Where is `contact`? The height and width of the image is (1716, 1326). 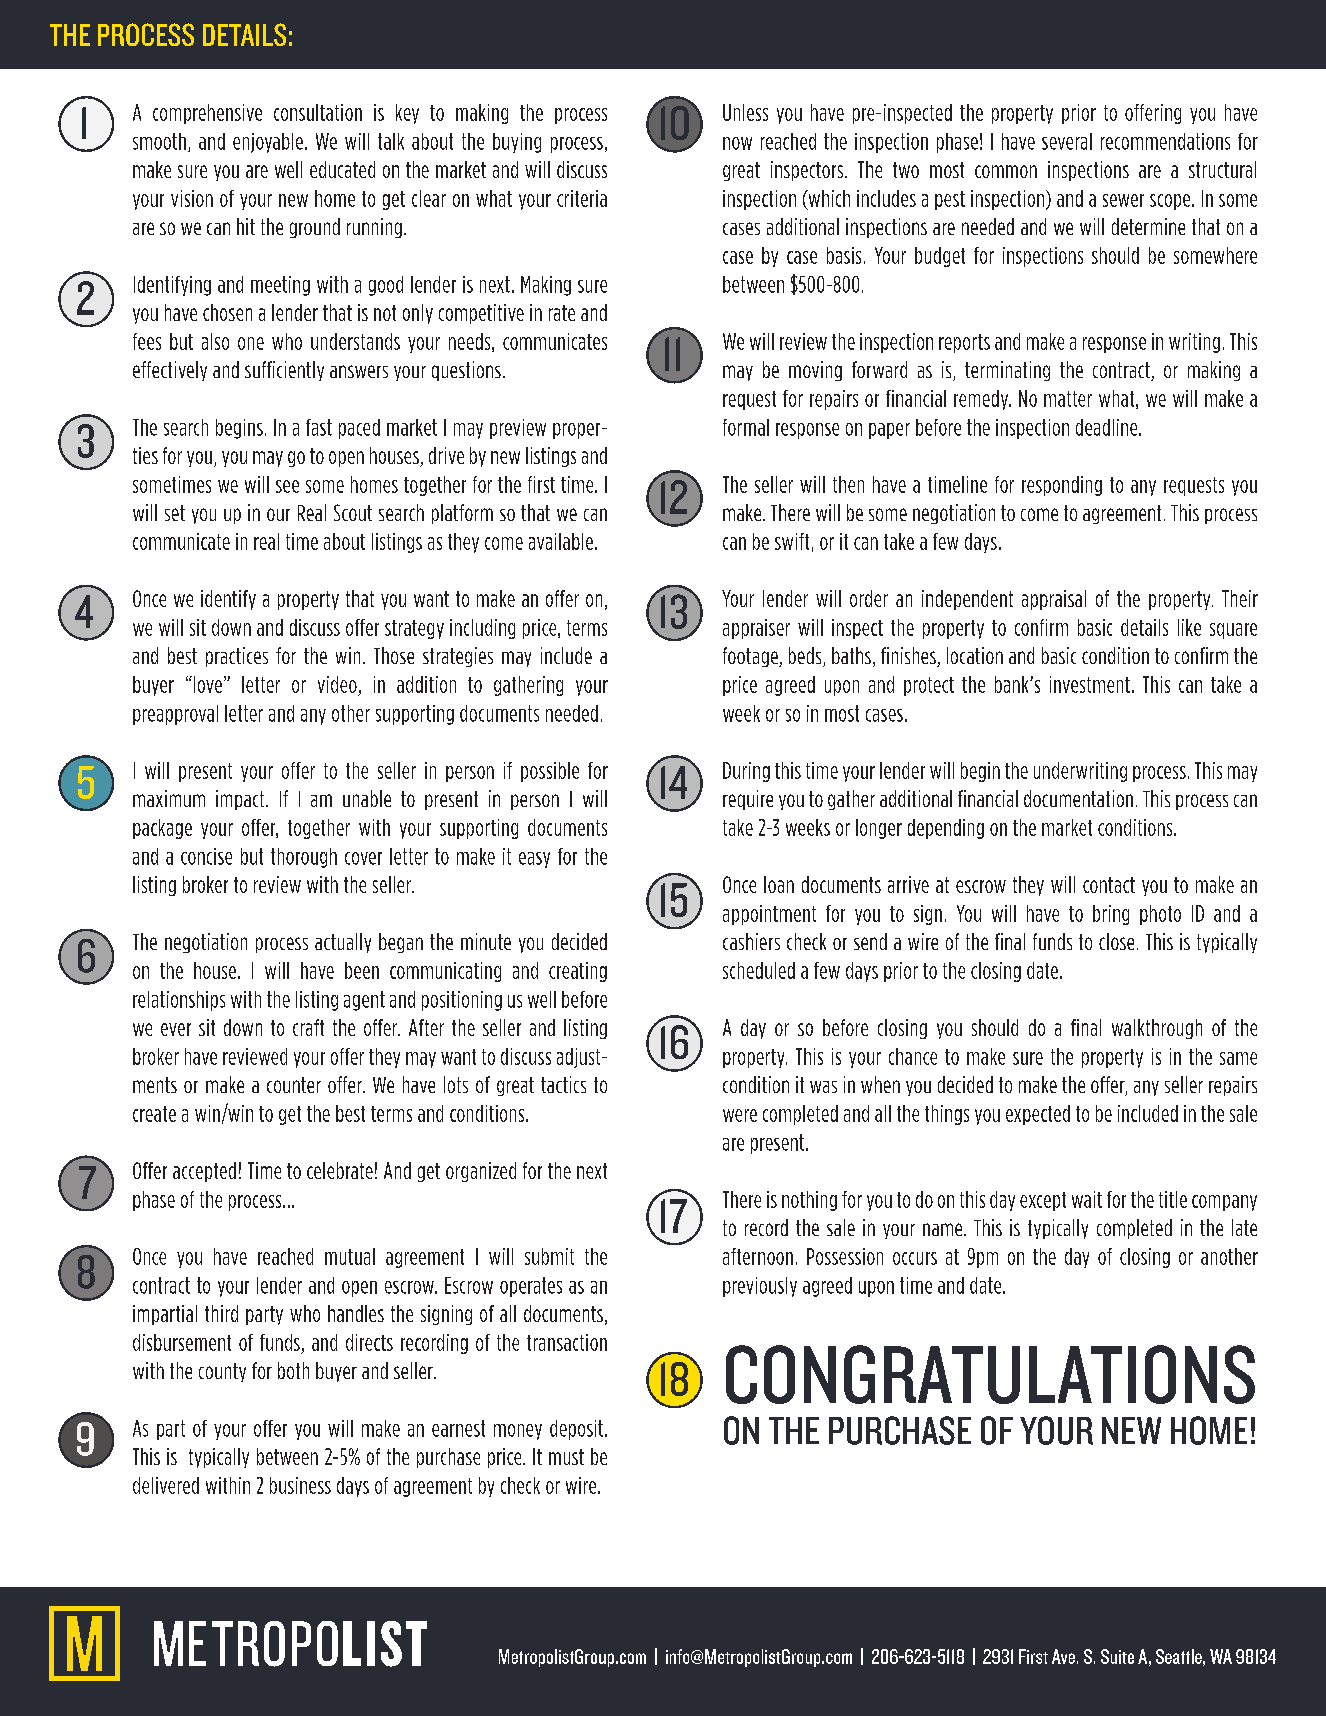
contact is located at coordinates (1109, 885).
